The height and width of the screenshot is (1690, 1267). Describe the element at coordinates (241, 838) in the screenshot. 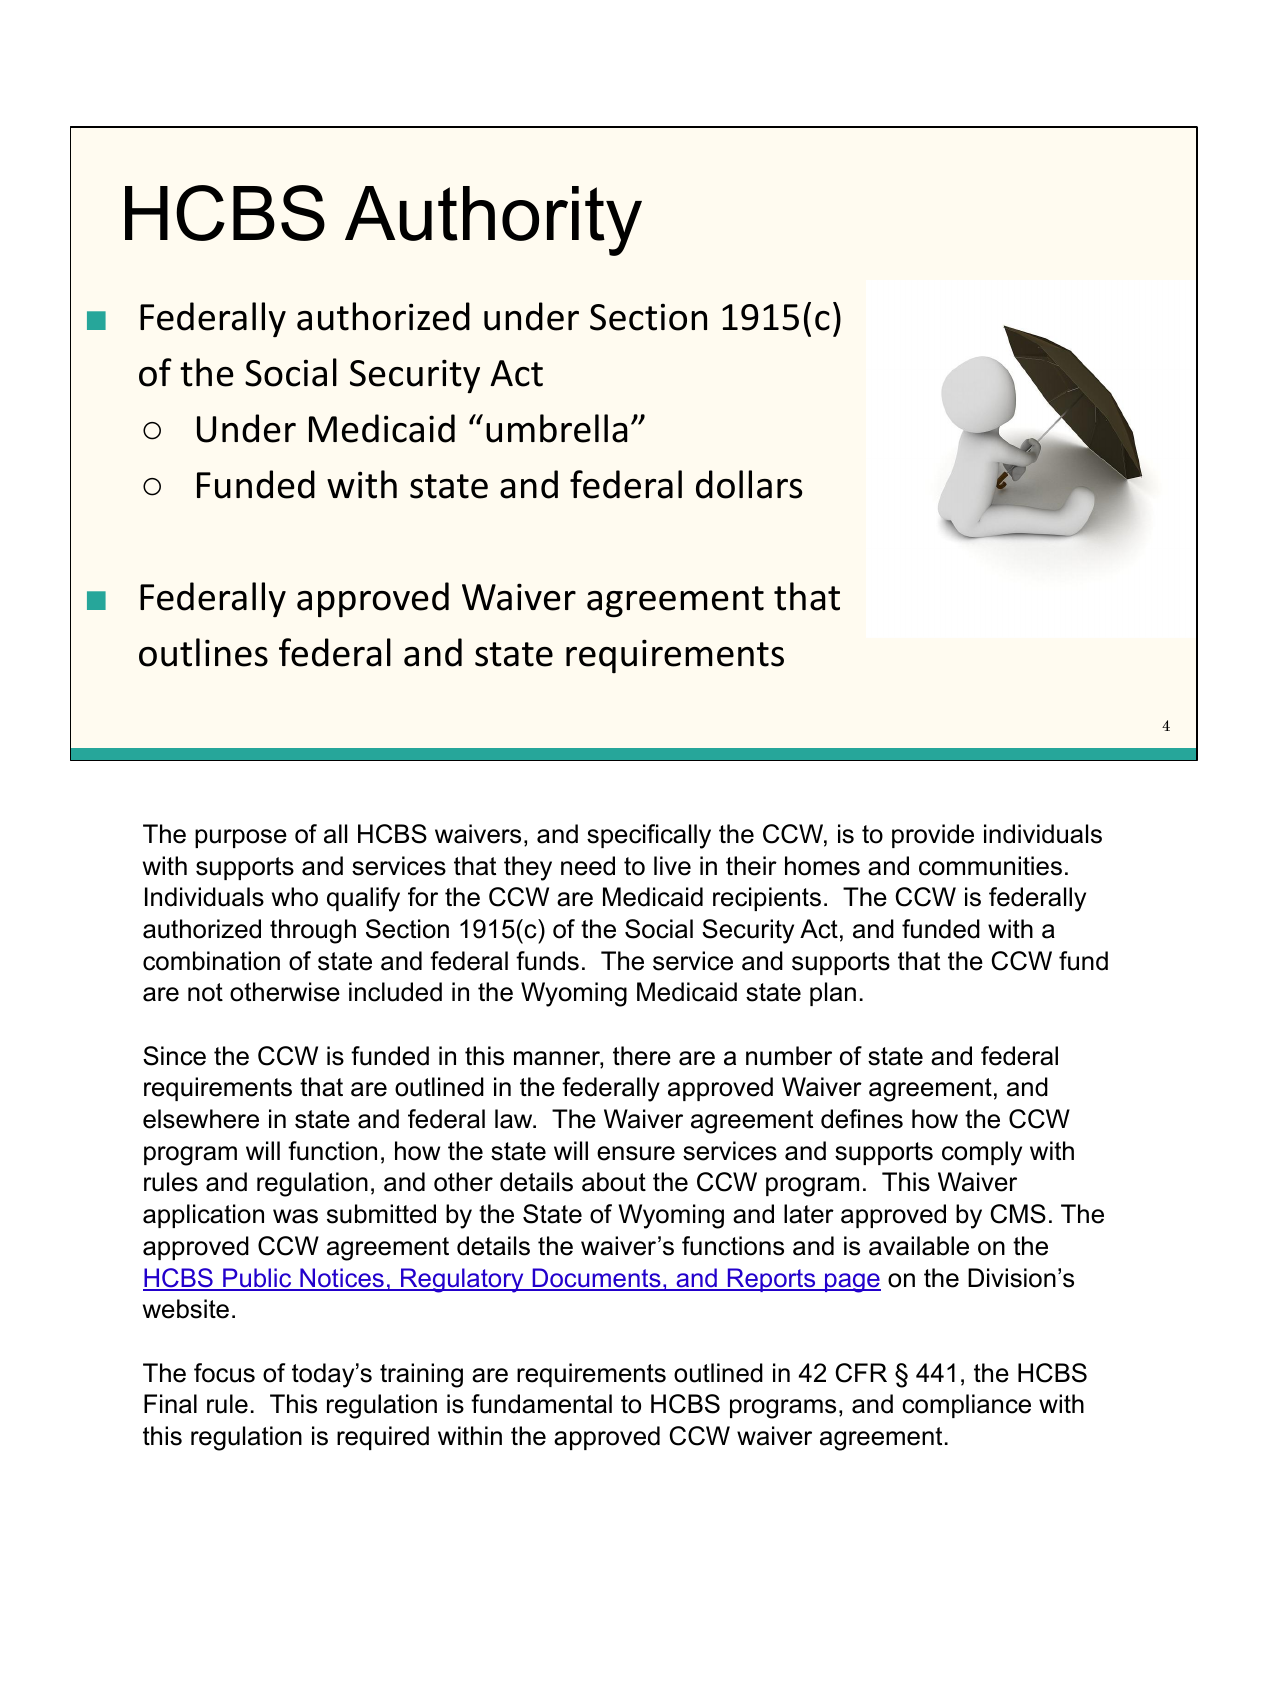

I see `purpose` at that location.
